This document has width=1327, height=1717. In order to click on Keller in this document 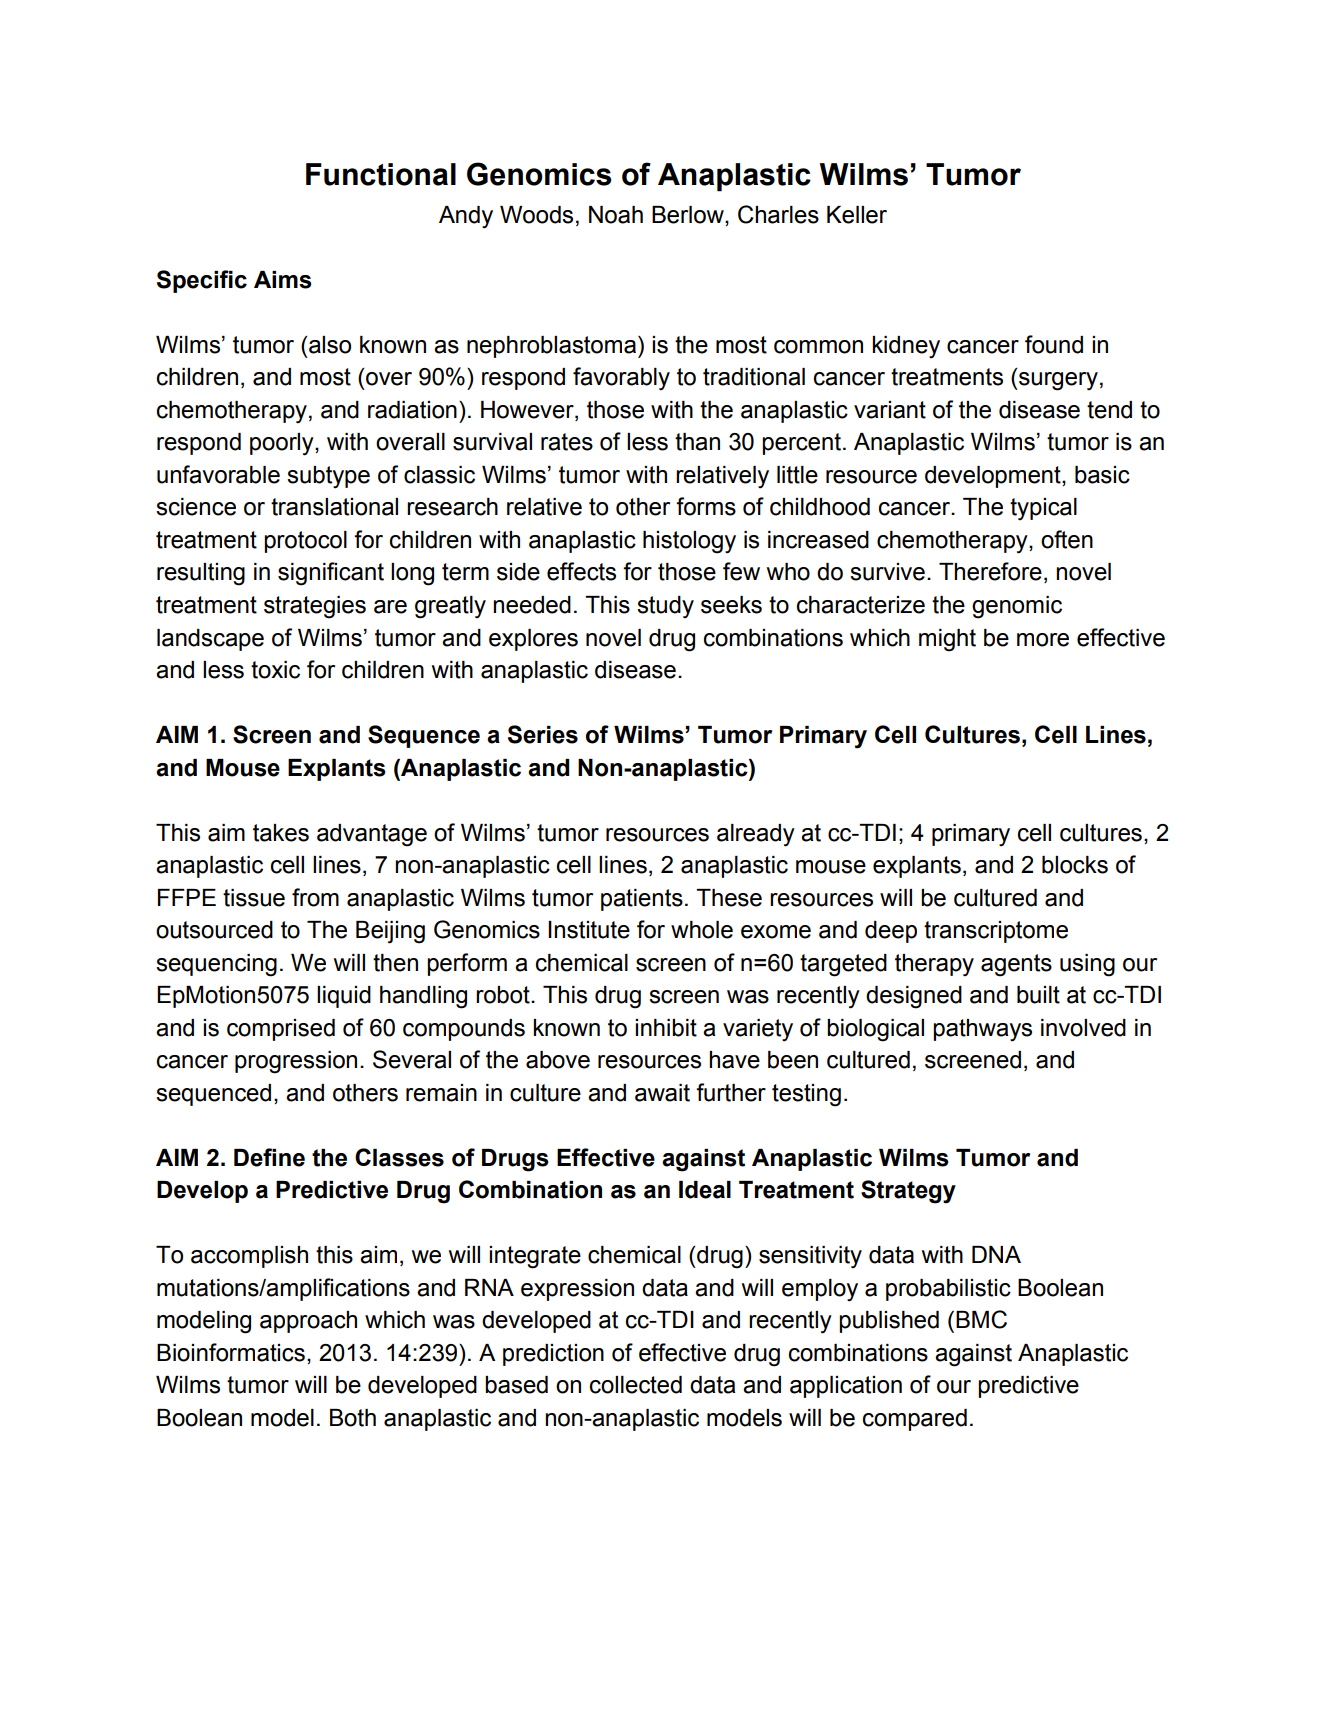, I will do `click(857, 215)`.
